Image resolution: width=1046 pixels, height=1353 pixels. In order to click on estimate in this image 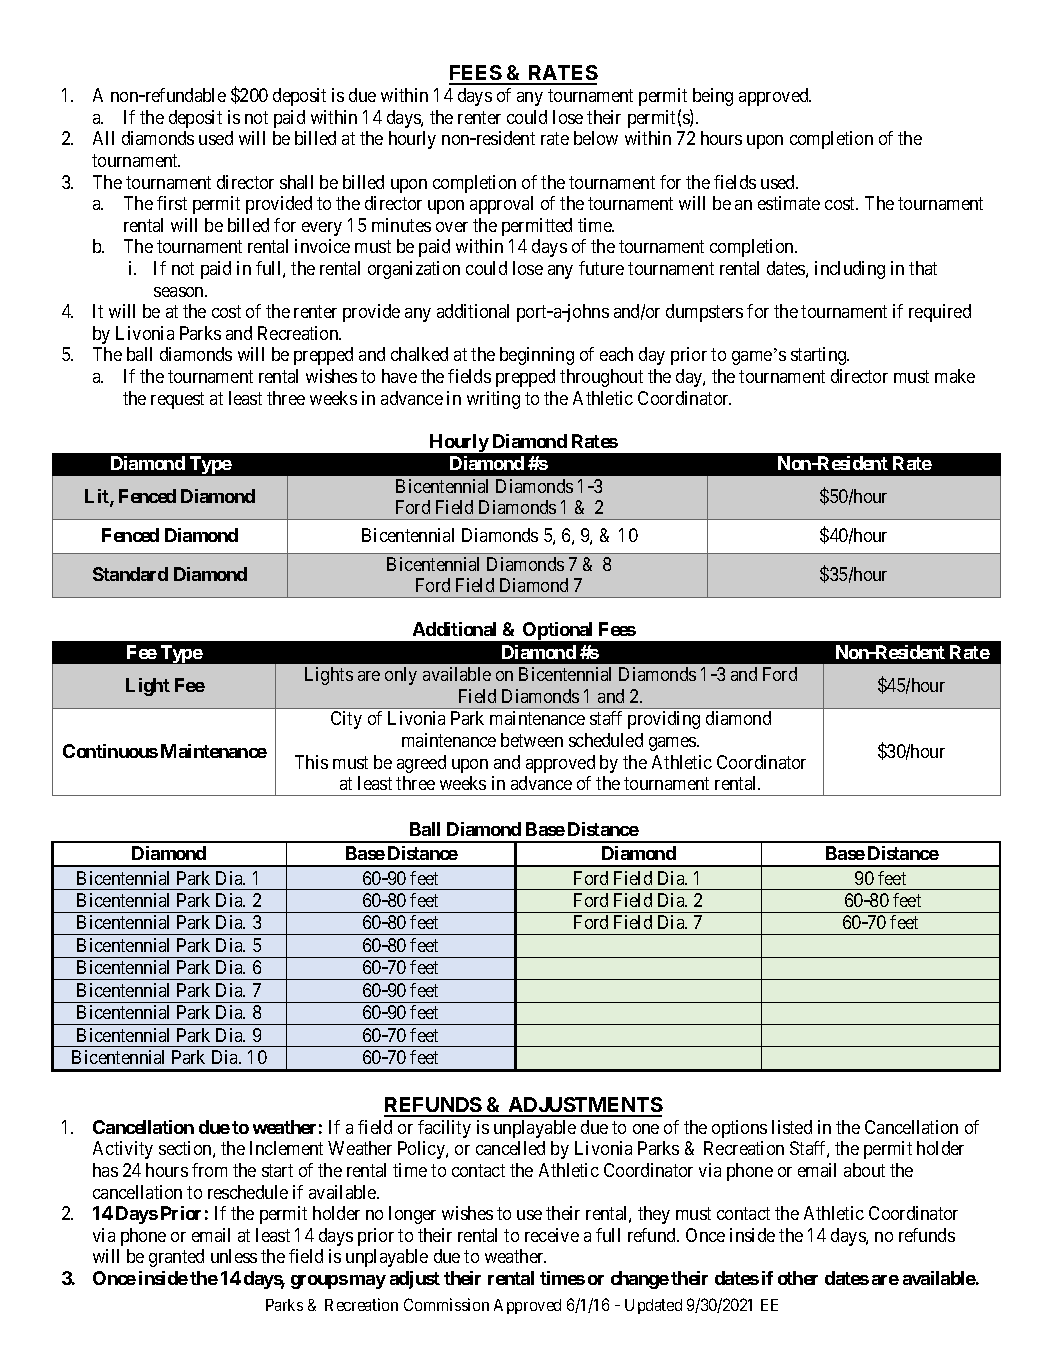, I will do `click(789, 203)`.
